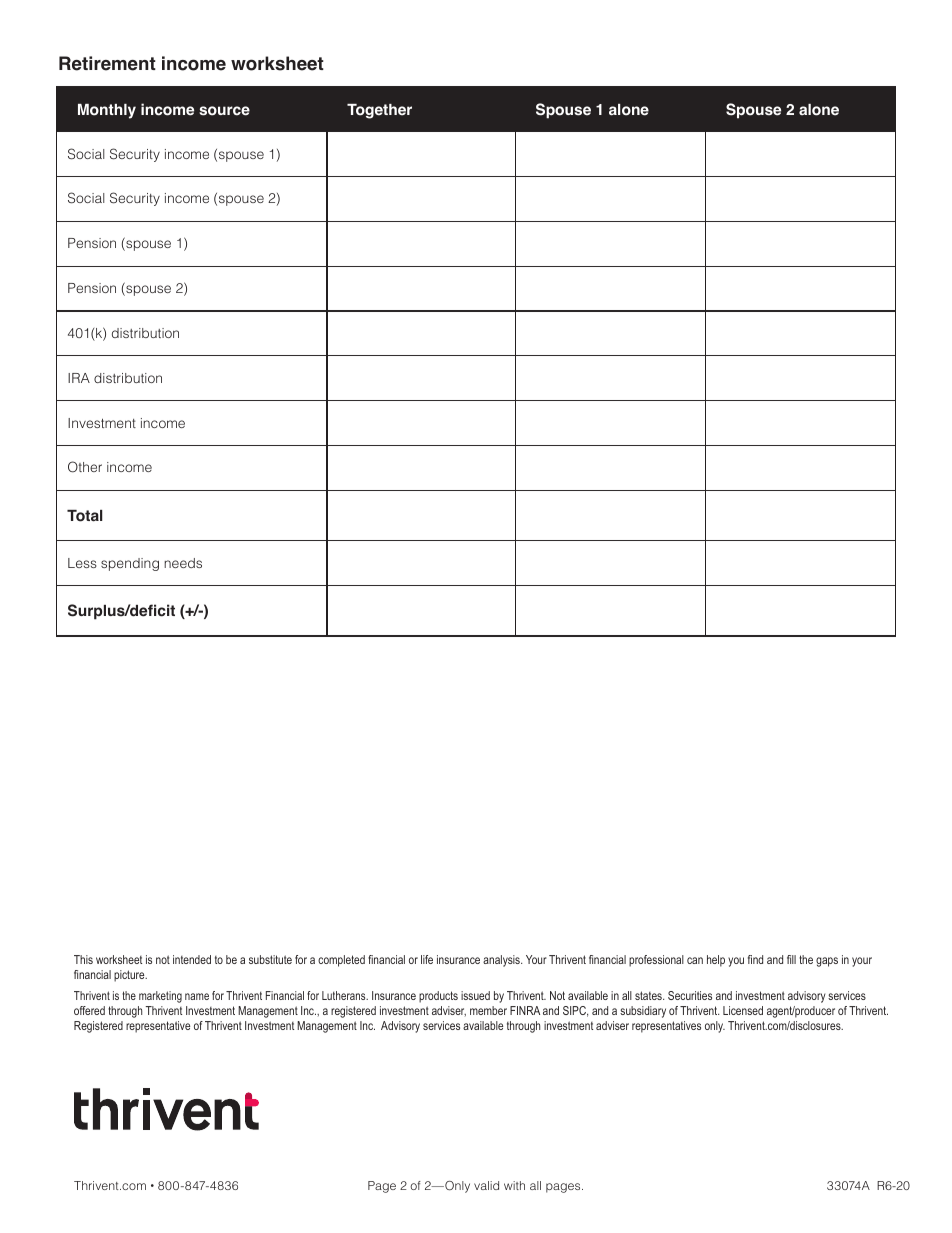 The width and height of the page is (952, 1233). What do you see at coordinates (743, 1010) in the page?
I see `Licensed` at bounding box center [743, 1010].
